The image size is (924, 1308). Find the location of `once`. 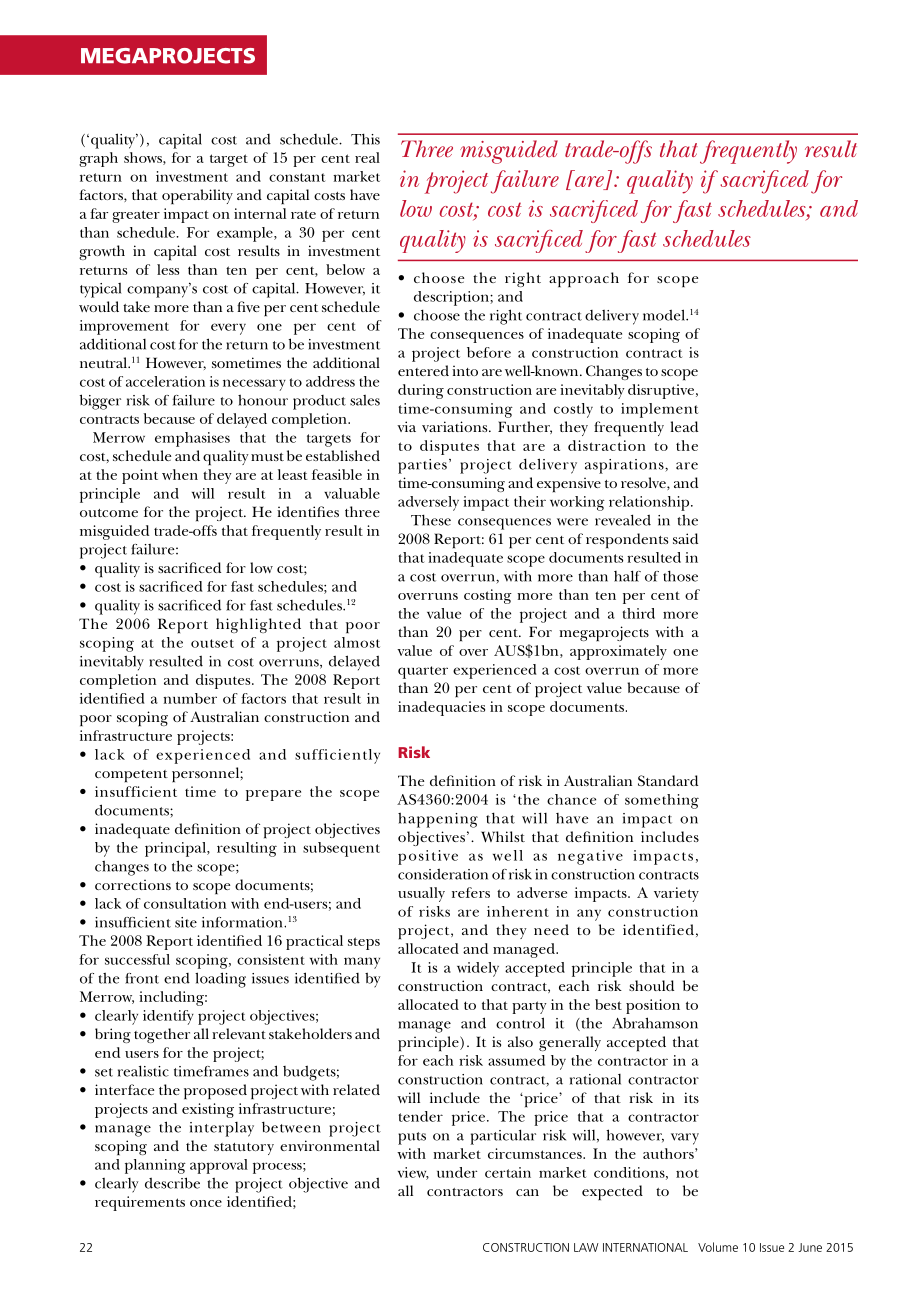

once is located at coordinates (206, 1203).
